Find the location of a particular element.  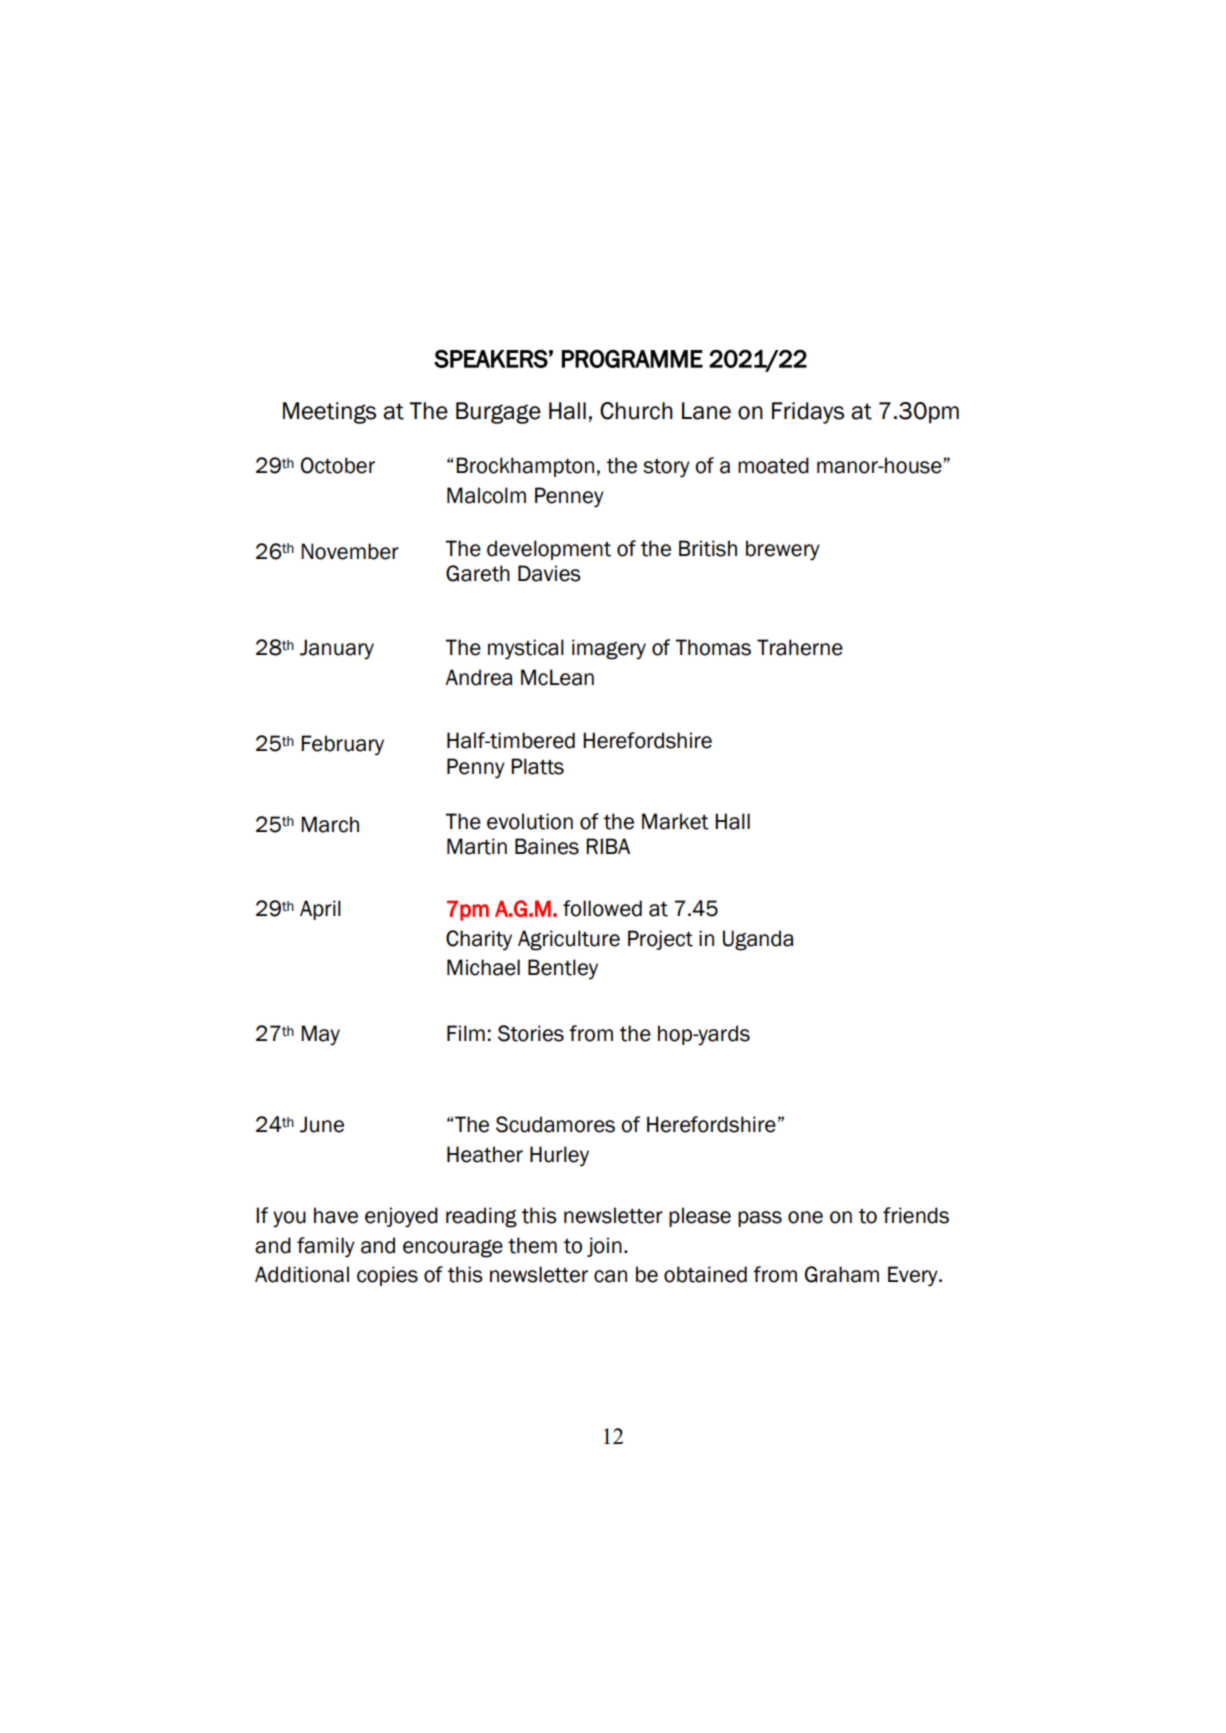

family is located at coordinates (326, 1247).
